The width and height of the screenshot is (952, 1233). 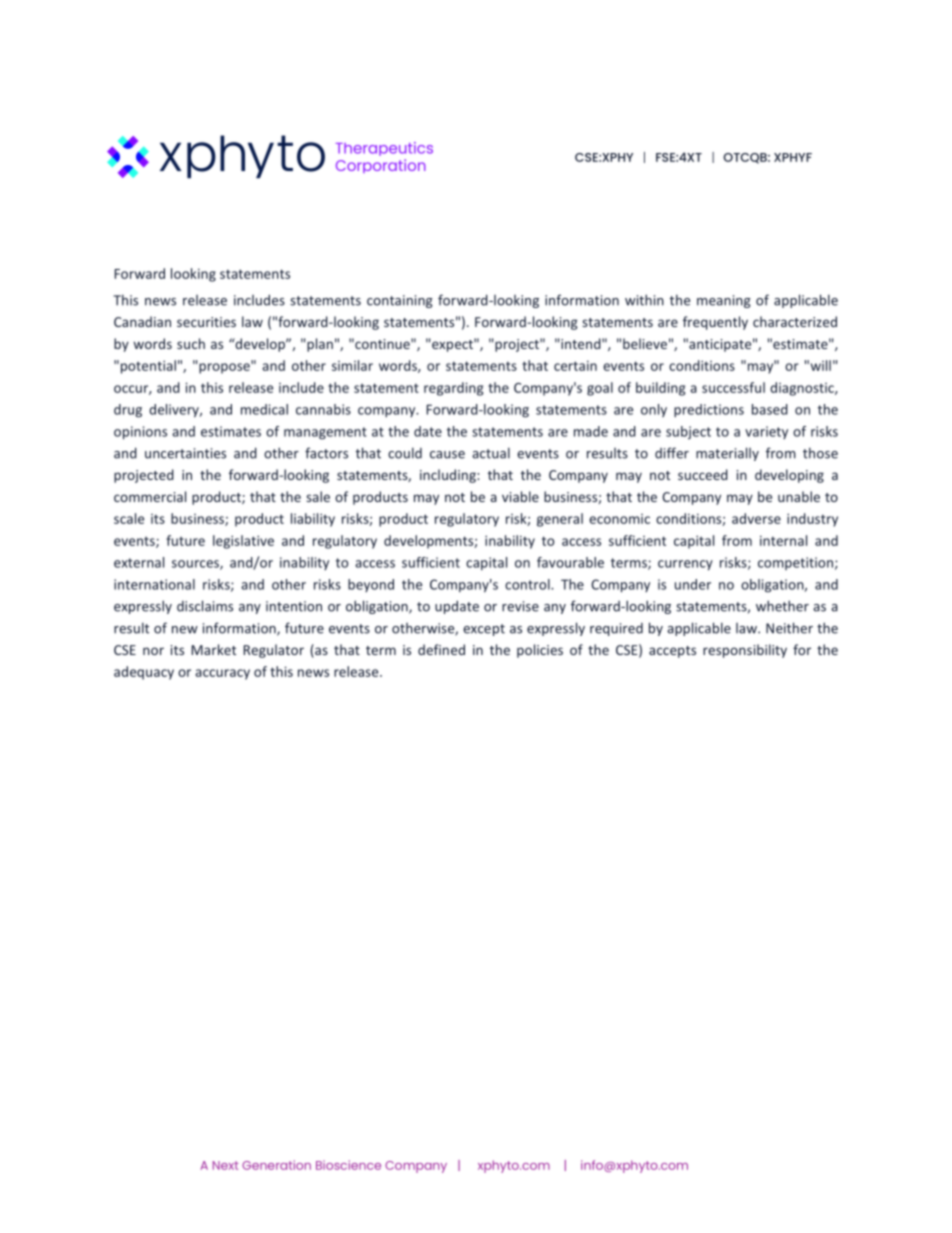 What do you see at coordinates (520, 606) in the screenshot?
I see `revise` at bounding box center [520, 606].
